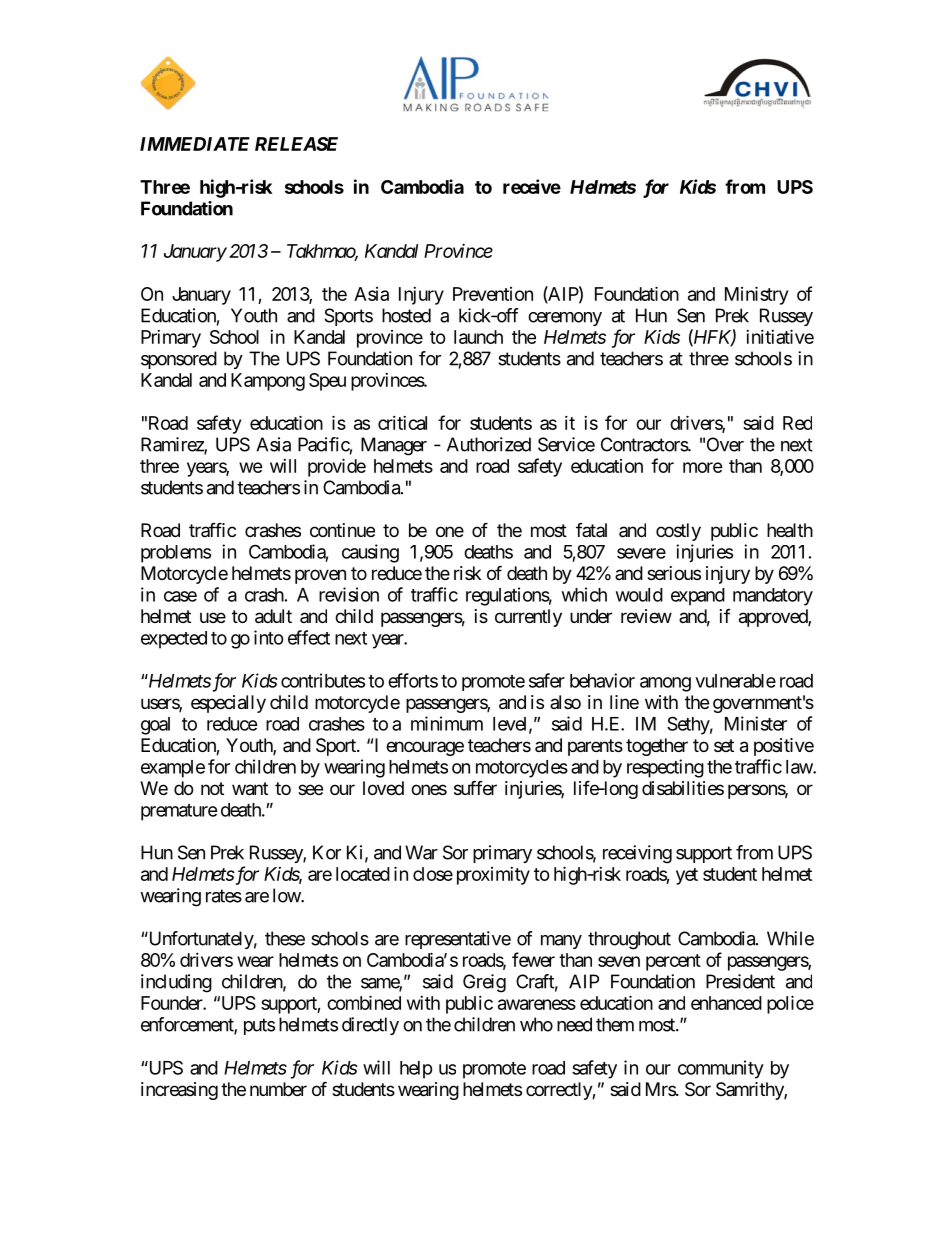 This screenshot has height=1233, width=952. What do you see at coordinates (278, 1089) in the screenshot?
I see `number` at bounding box center [278, 1089].
